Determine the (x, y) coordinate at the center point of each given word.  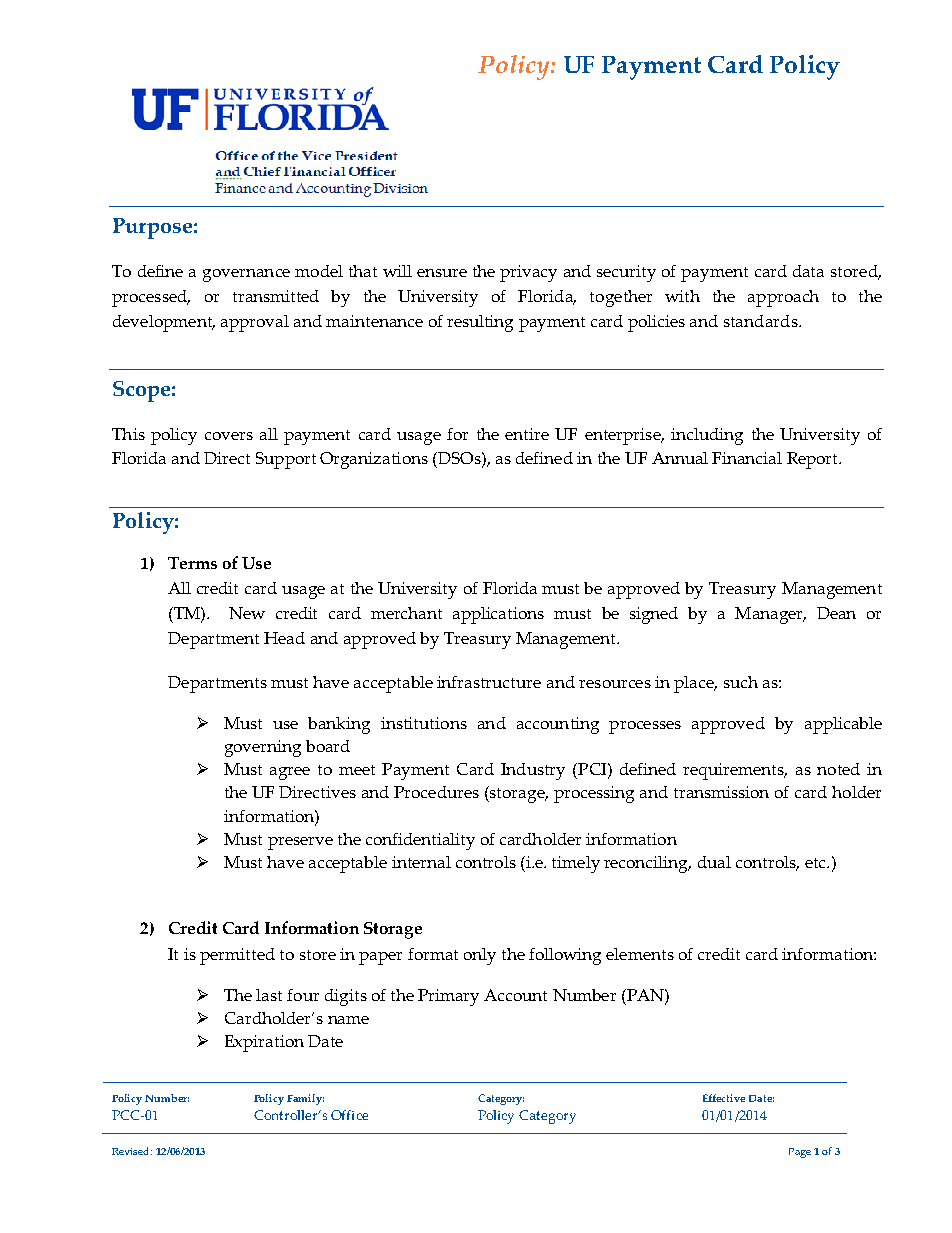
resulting (480, 323)
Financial (747, 458)
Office (349, 1115)
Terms (192, 563)
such (741, 682)
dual (714, 862)
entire (527, 434)
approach (783, 298)
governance (246, 275)
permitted (237, 956)
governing (263, 748)
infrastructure (489, 682)
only (480, 956)
